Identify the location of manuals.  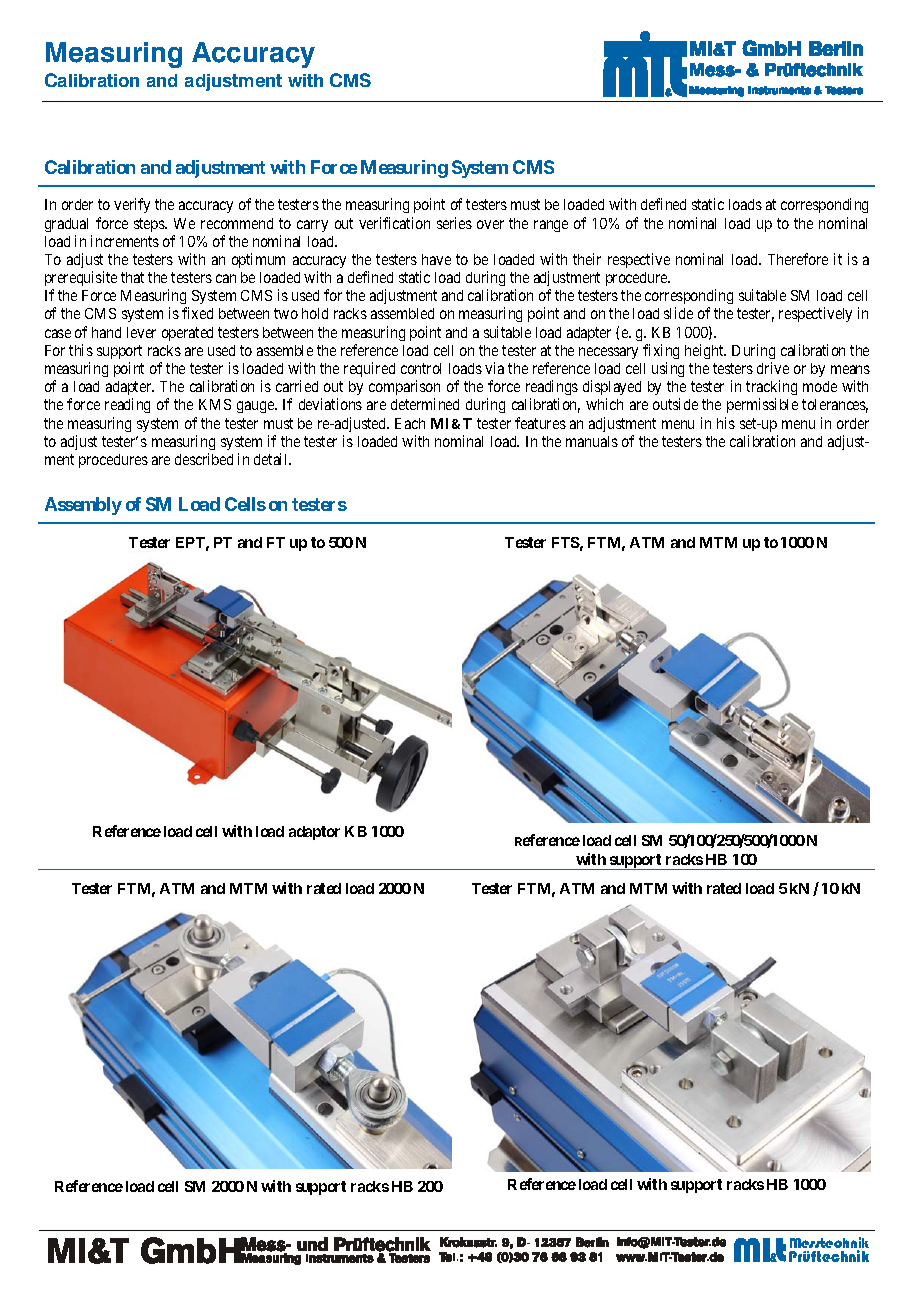
(592, 441).
